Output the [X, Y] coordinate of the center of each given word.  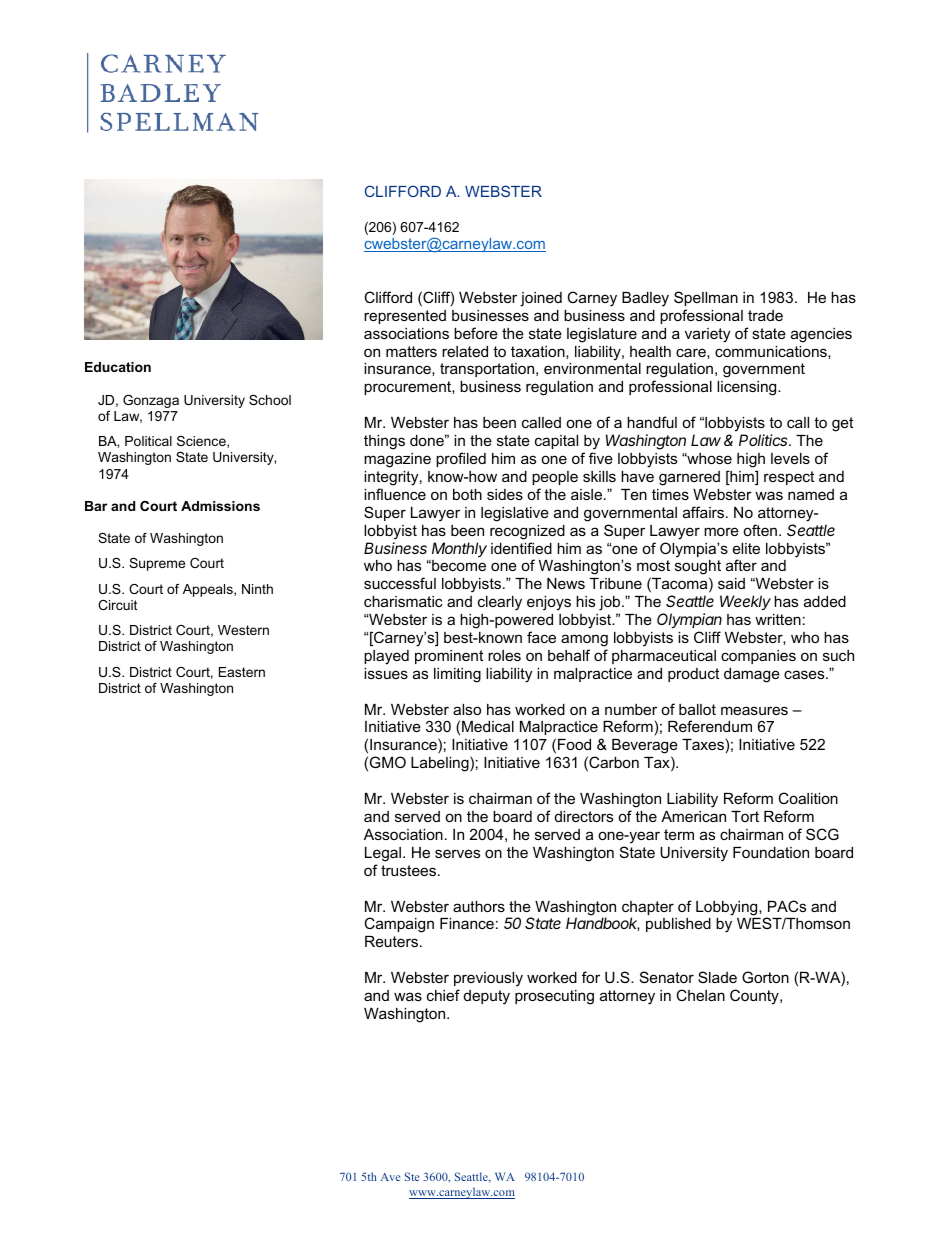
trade [765, 315]
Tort [745, 816]
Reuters [391, 941]
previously [488, 979]
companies [758, 657]
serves [457, 853]
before [476, 333]
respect [789, 478]
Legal [383, 854]
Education [118, 367]
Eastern [242, 672]
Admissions [220, 506]
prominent [449, 657]
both [467, 494]
